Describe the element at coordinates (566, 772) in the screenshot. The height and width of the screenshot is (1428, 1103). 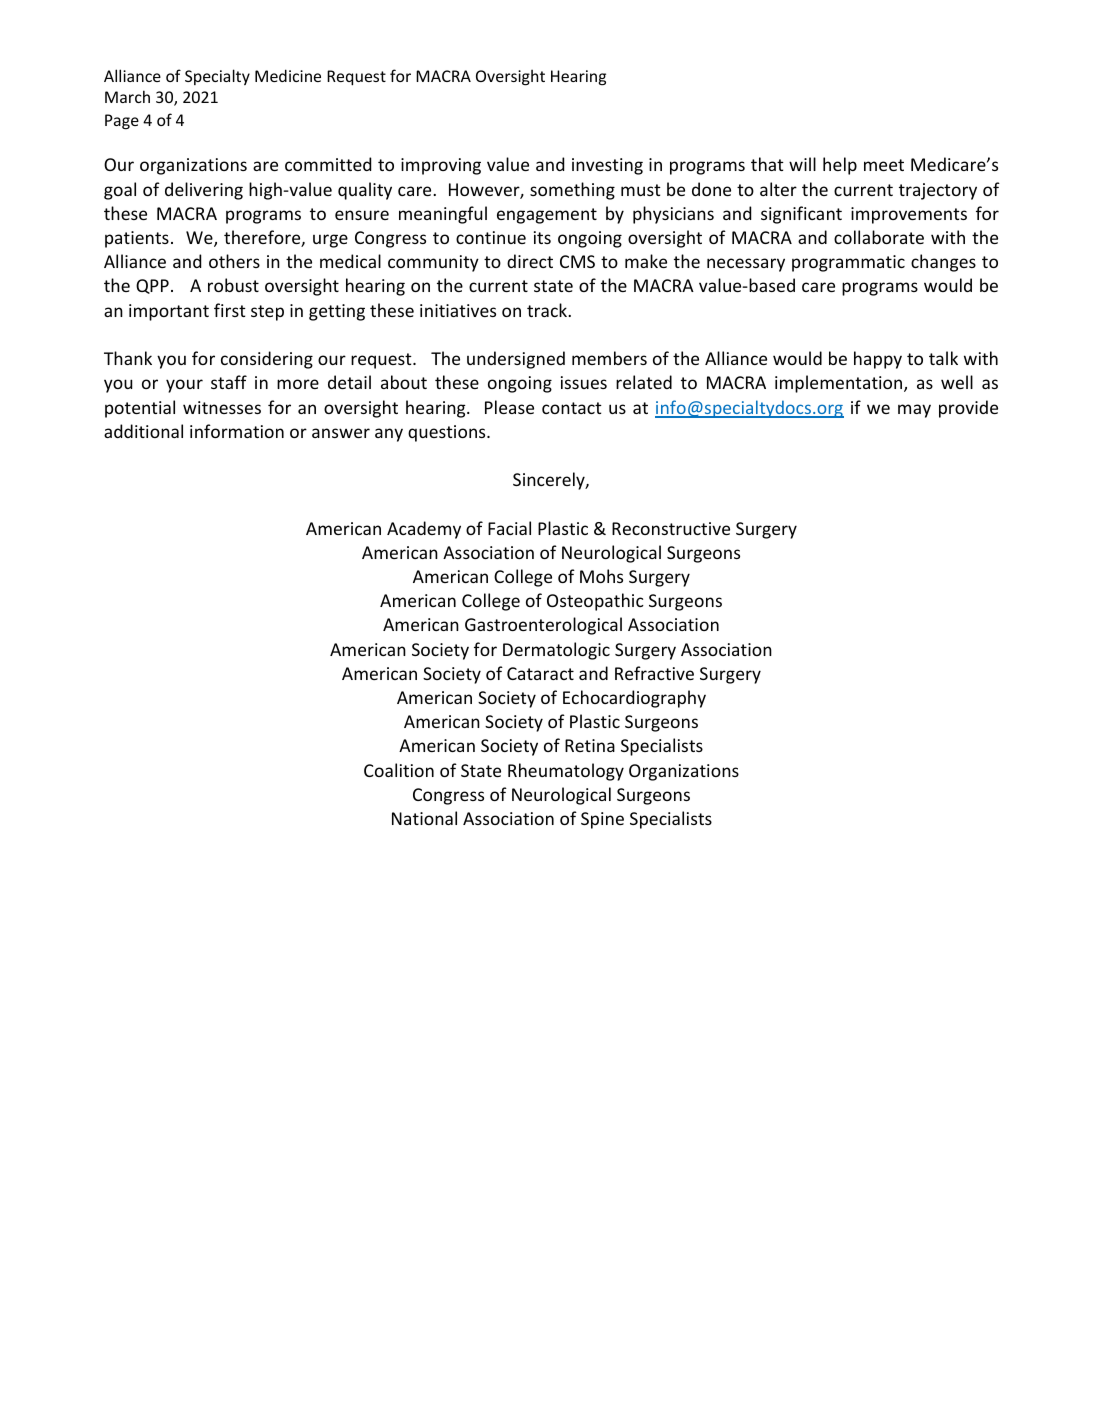
I see `Rheumatology` at that location.
